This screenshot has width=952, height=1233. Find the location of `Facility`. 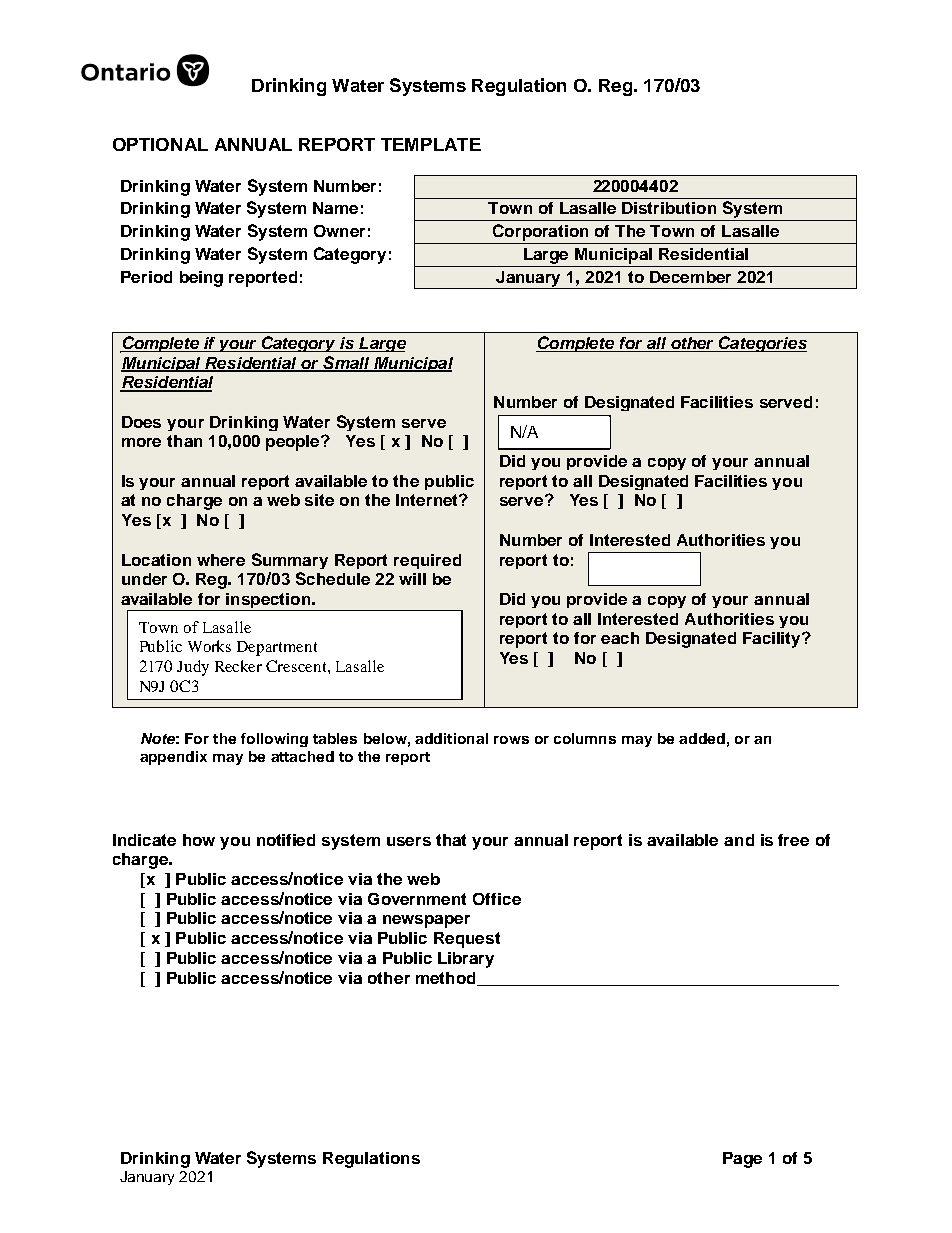

Facility is located at coordinates (773, 640).
